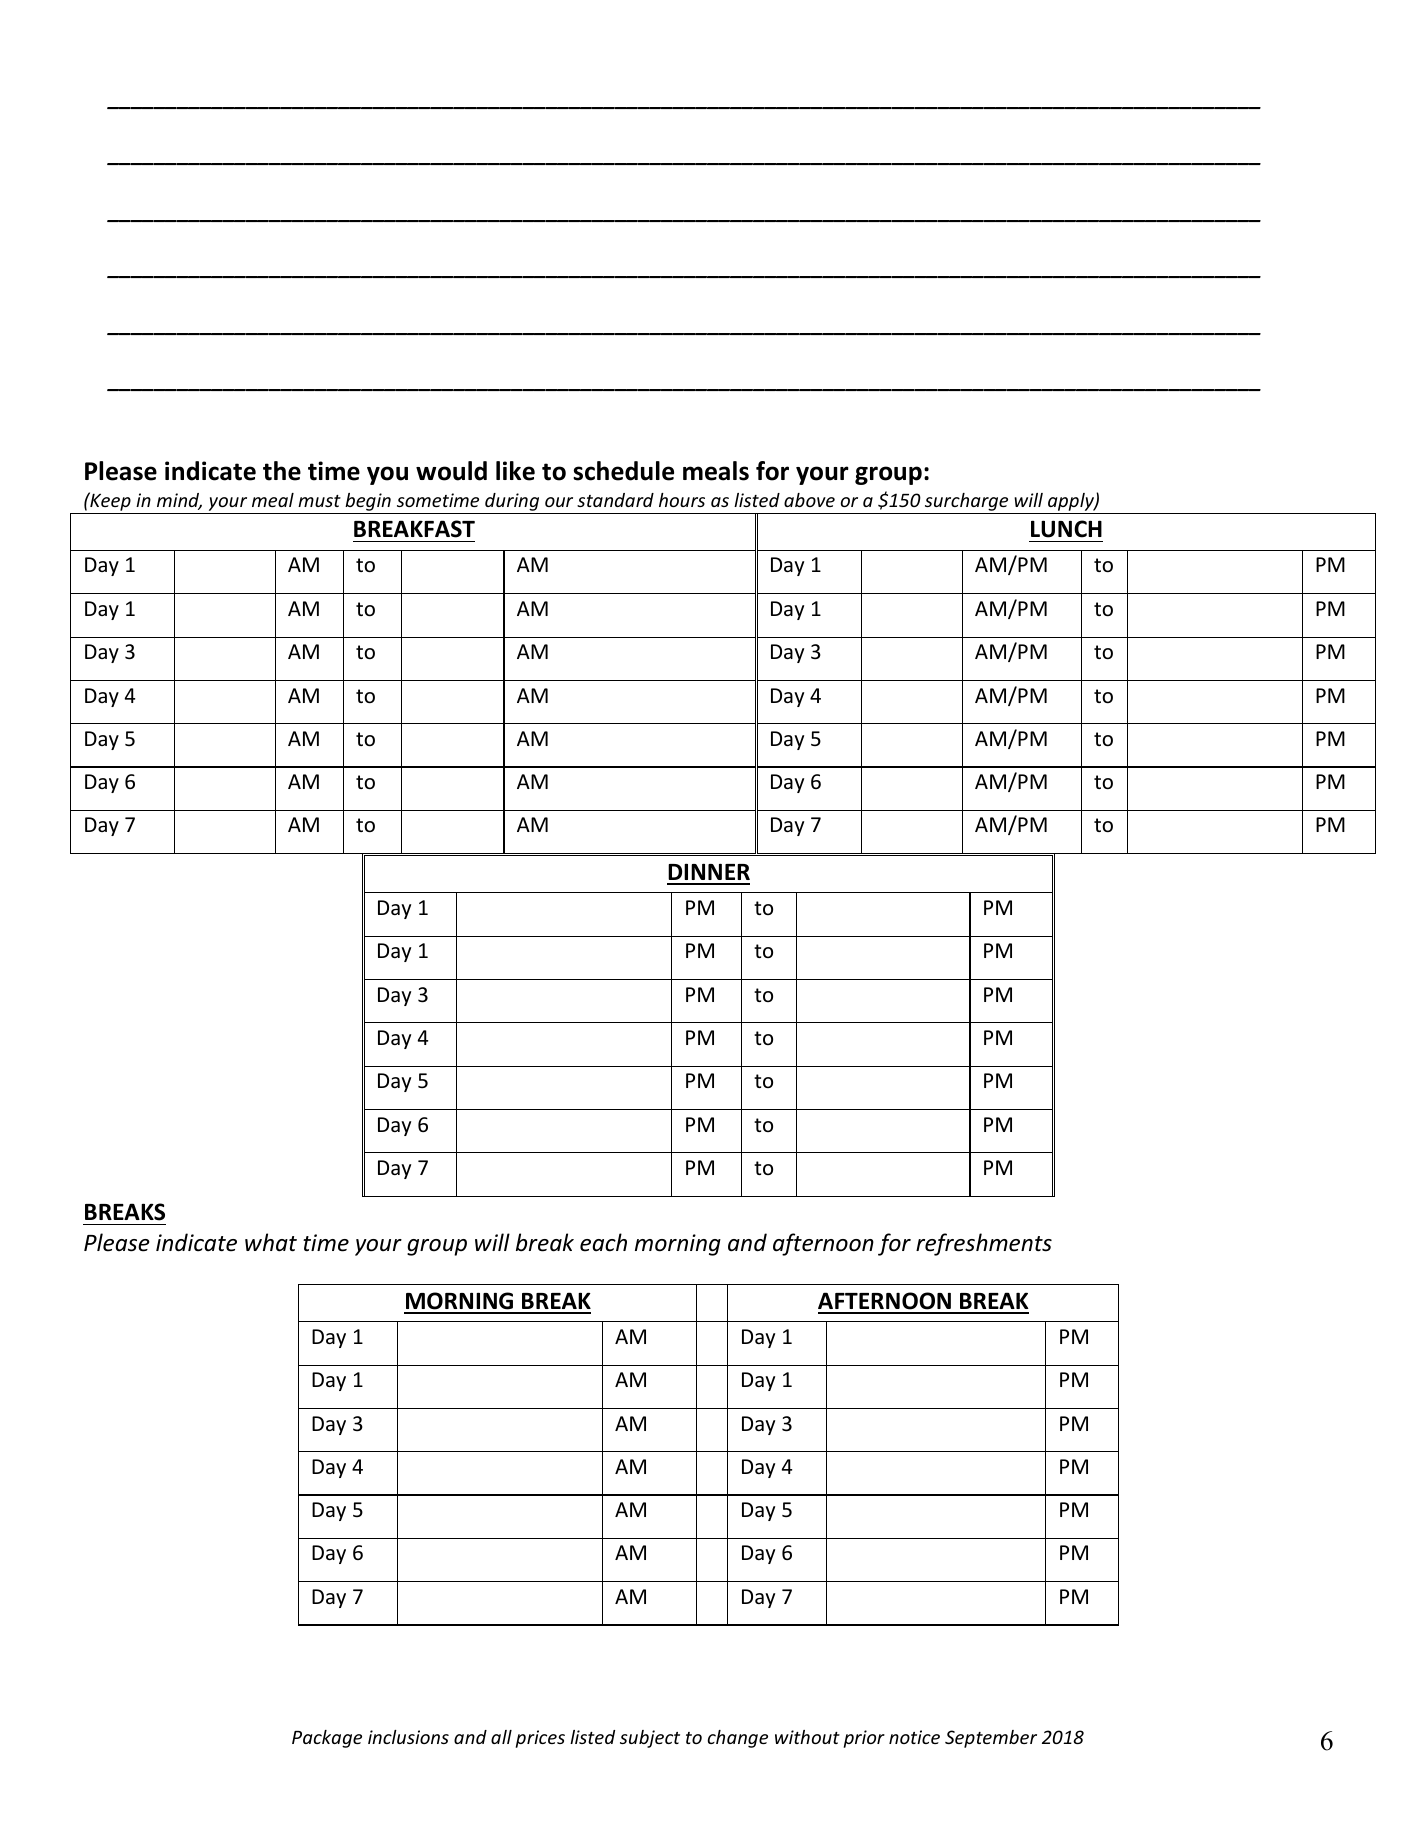  What do you see at coordinates (914, 1737) in the image?
I see `notice` at bounding box center [914, 1737].
